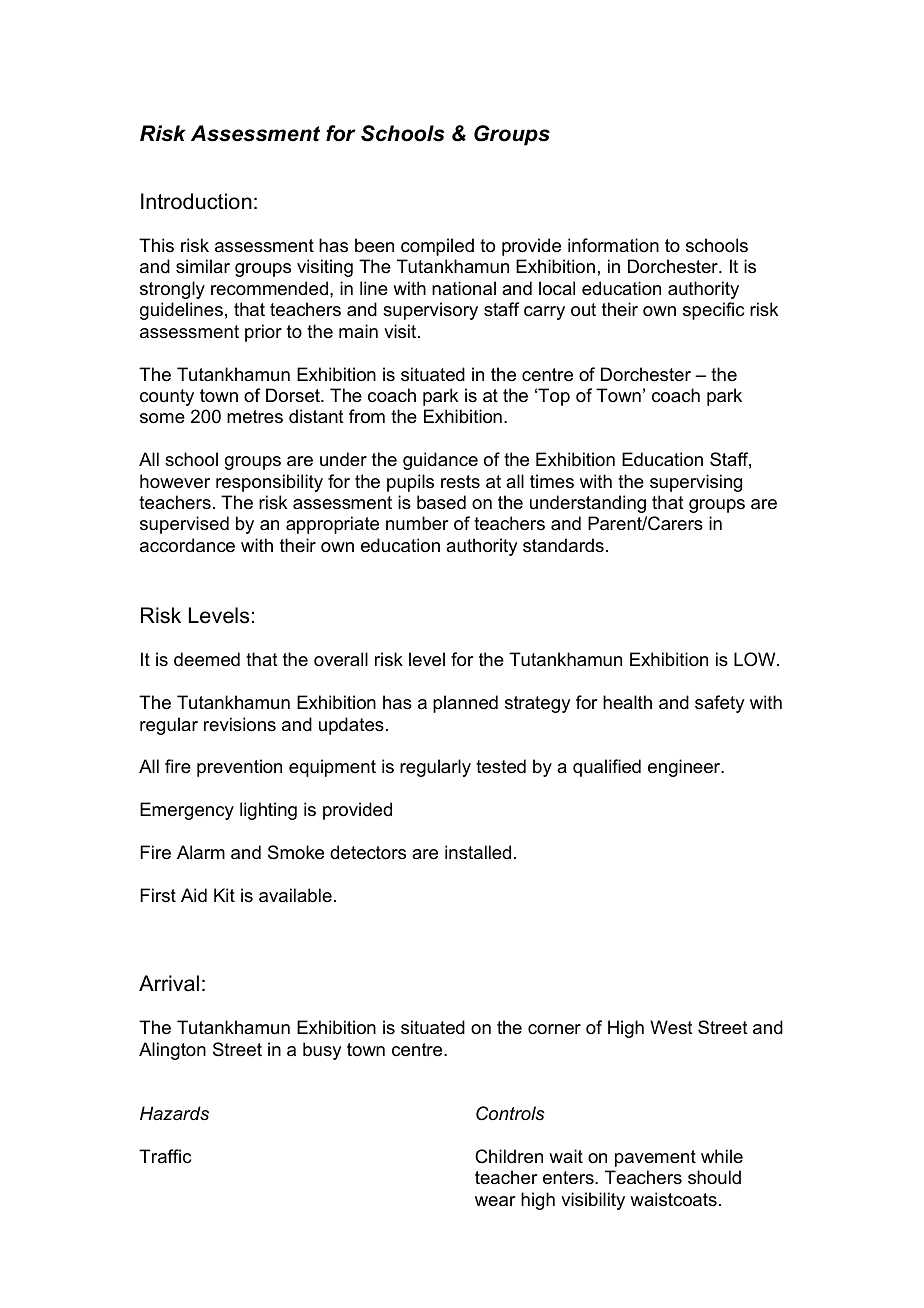 The image size is (924, 1308). What do you see at coordinates (714, 1177) in the page?
I see `should` at bounding box center [714, 1177].
